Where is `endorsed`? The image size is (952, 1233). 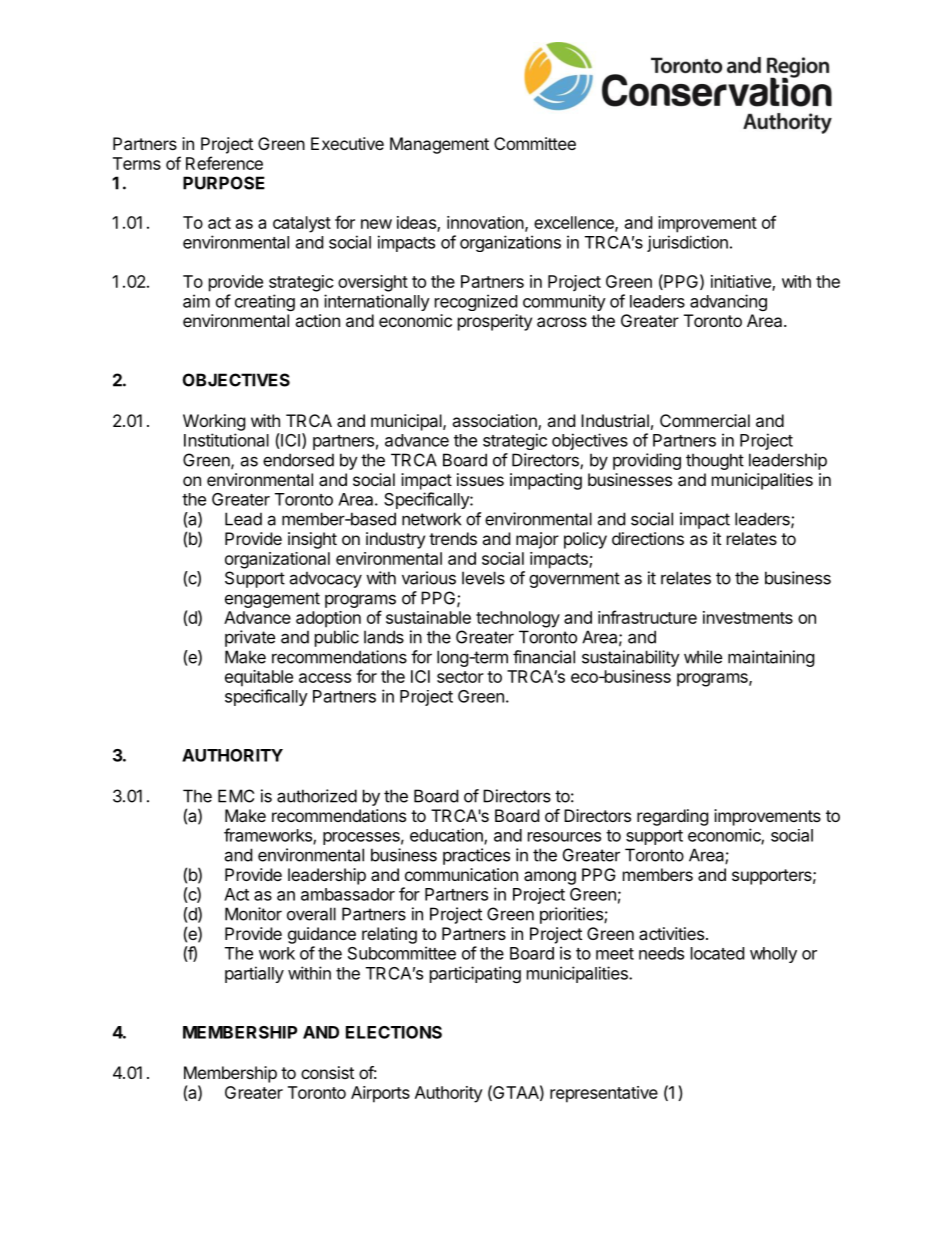
endorsed is located at coordinates (298, 460).
